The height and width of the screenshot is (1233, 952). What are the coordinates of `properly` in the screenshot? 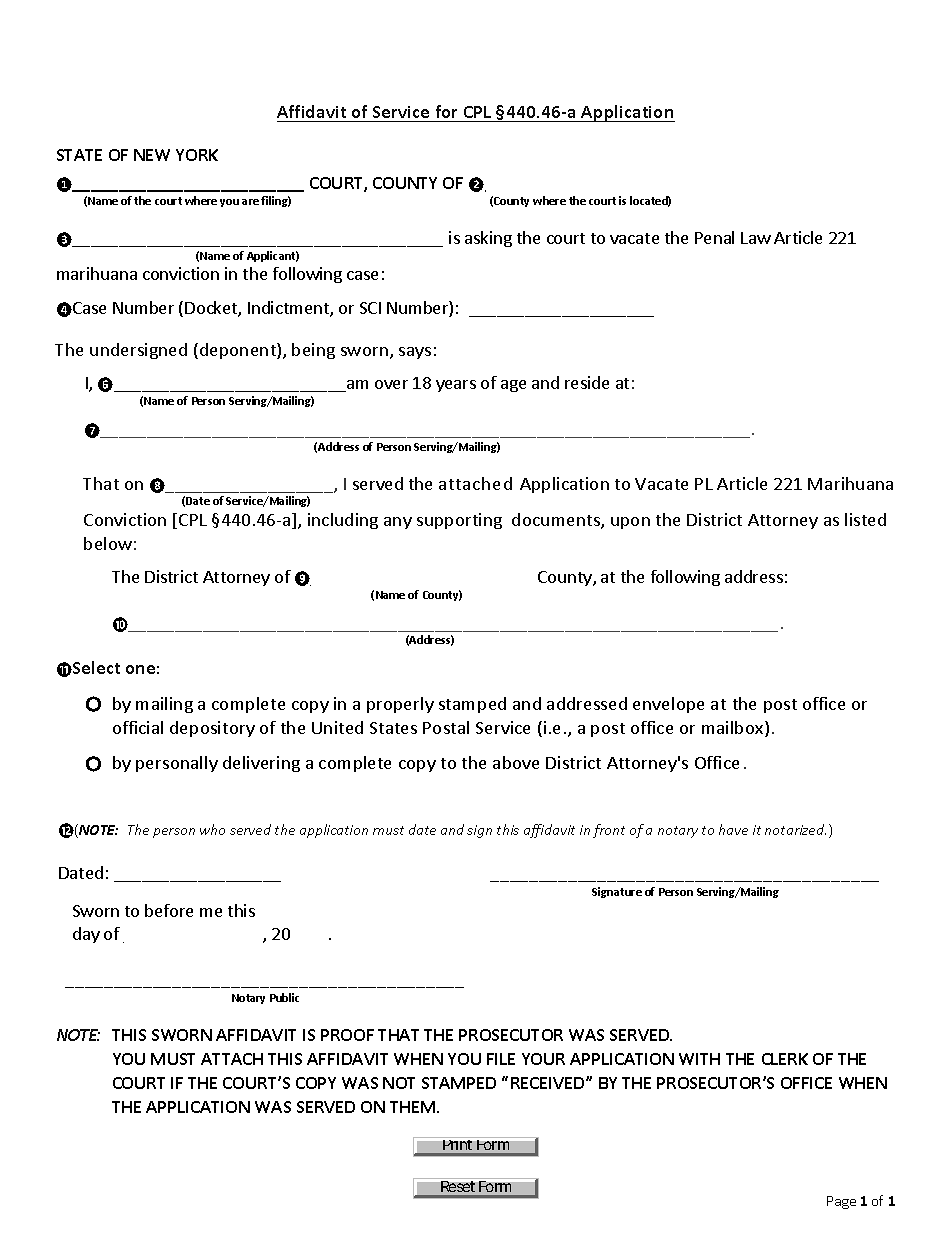 It's located at (400, 705).
